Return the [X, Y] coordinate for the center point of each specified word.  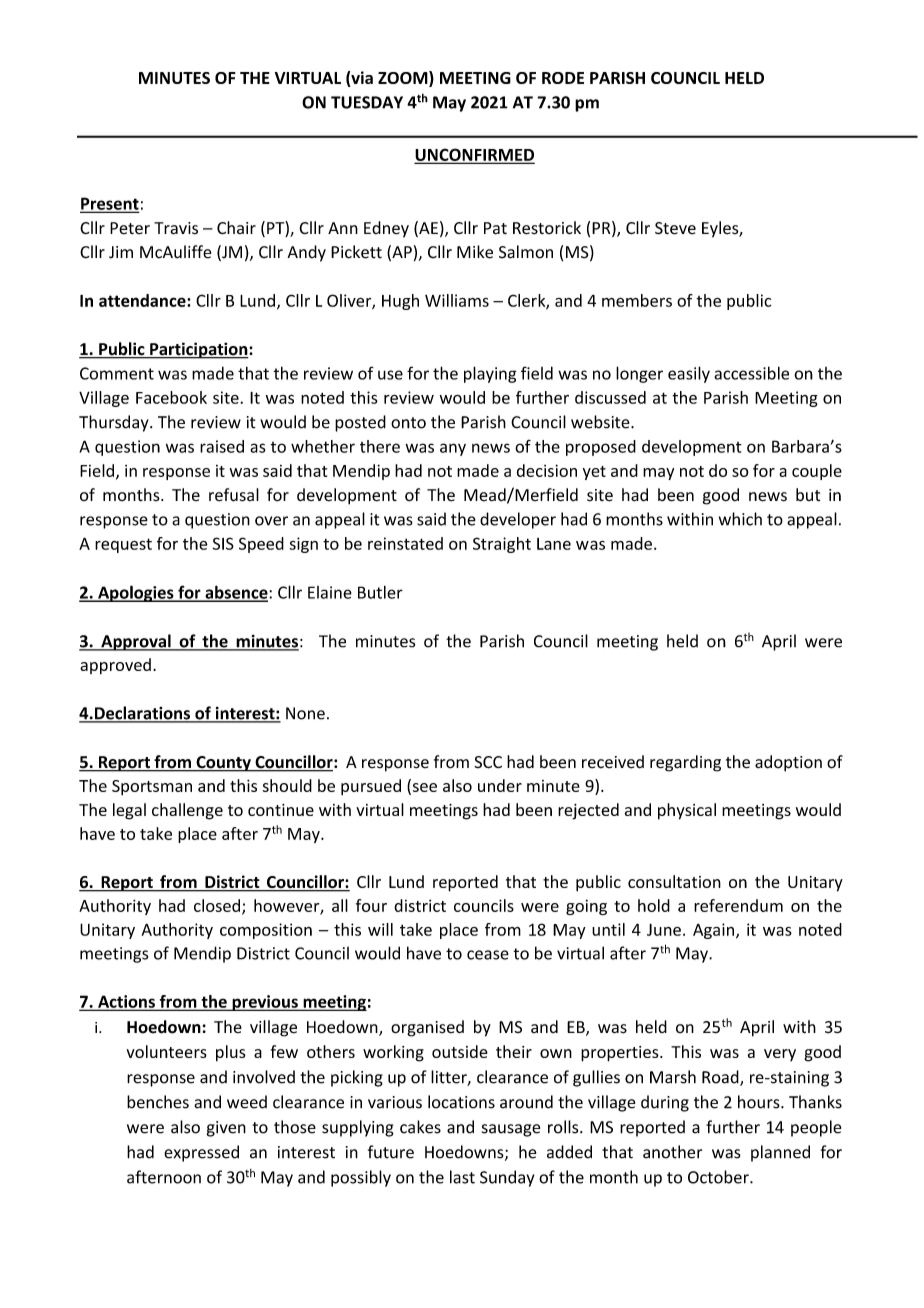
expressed [201, 1153]
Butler [380, 592]
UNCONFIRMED [474, 155]
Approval [136, 642]
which [740, 519]
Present [109, 204]
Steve [675, 228]
